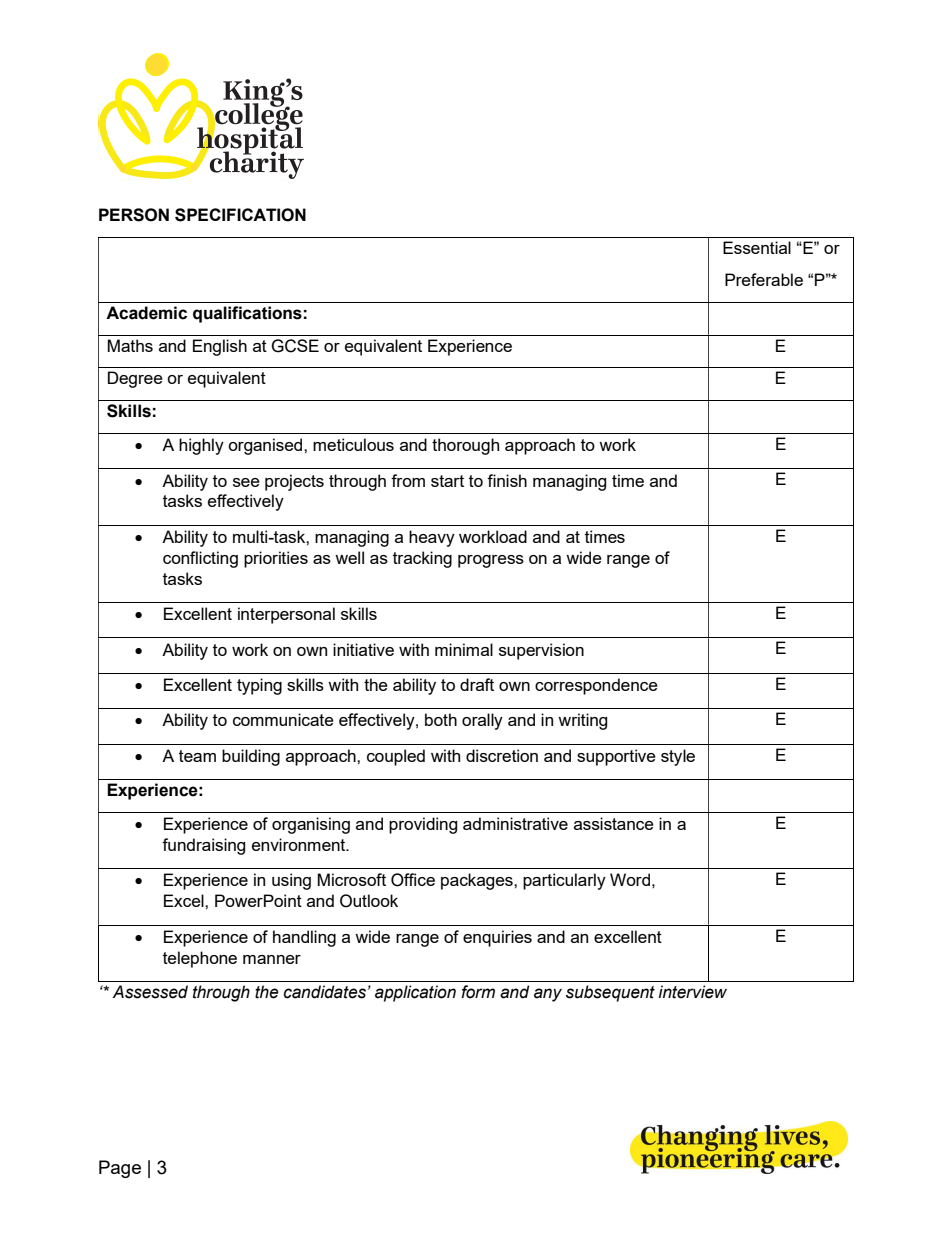  Describe the element at coordinates (614, 823) in the image. I see `assistance` at that location.
